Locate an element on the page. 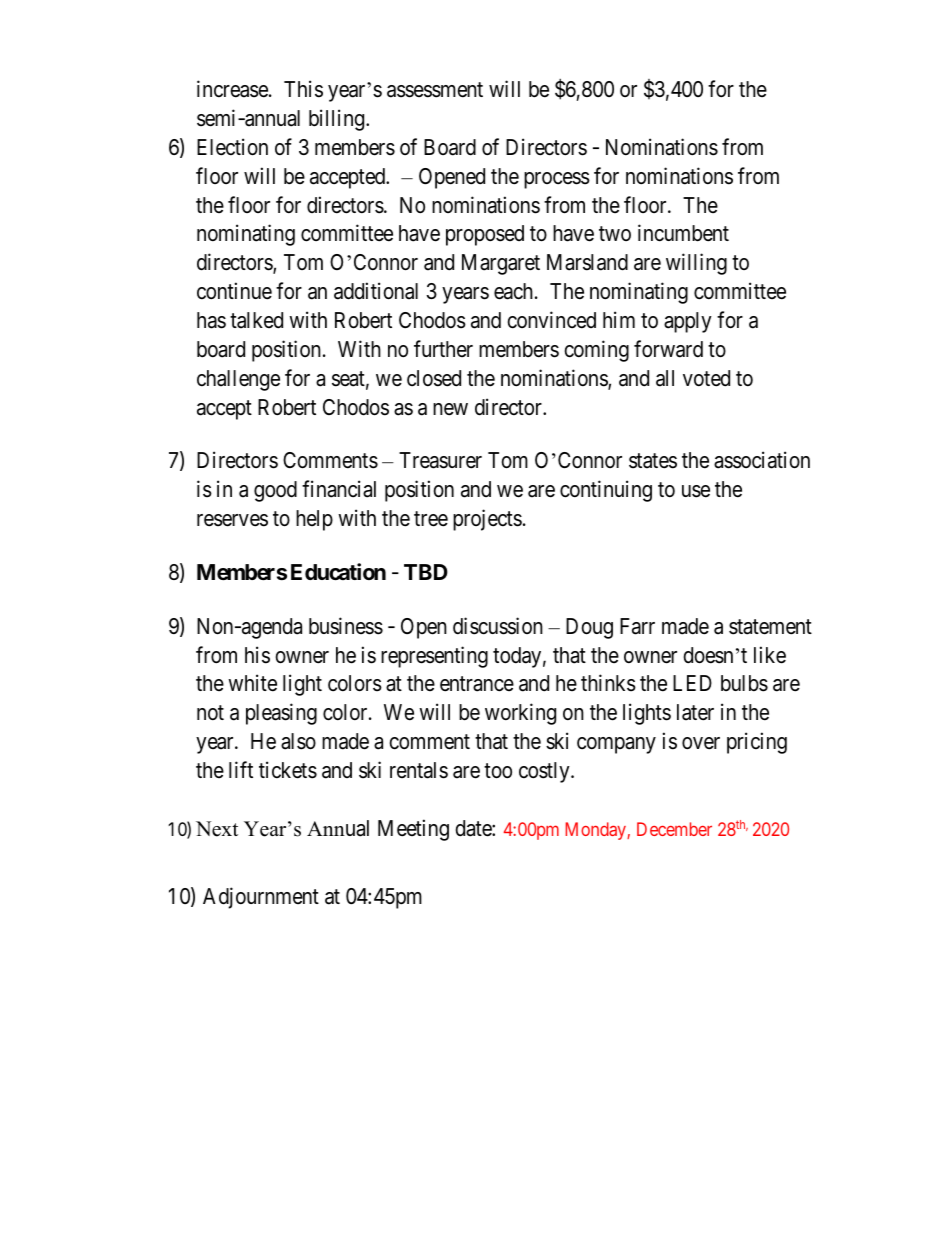 This document has width=952, height=1233. projects is located at coordinates (487, 520).
